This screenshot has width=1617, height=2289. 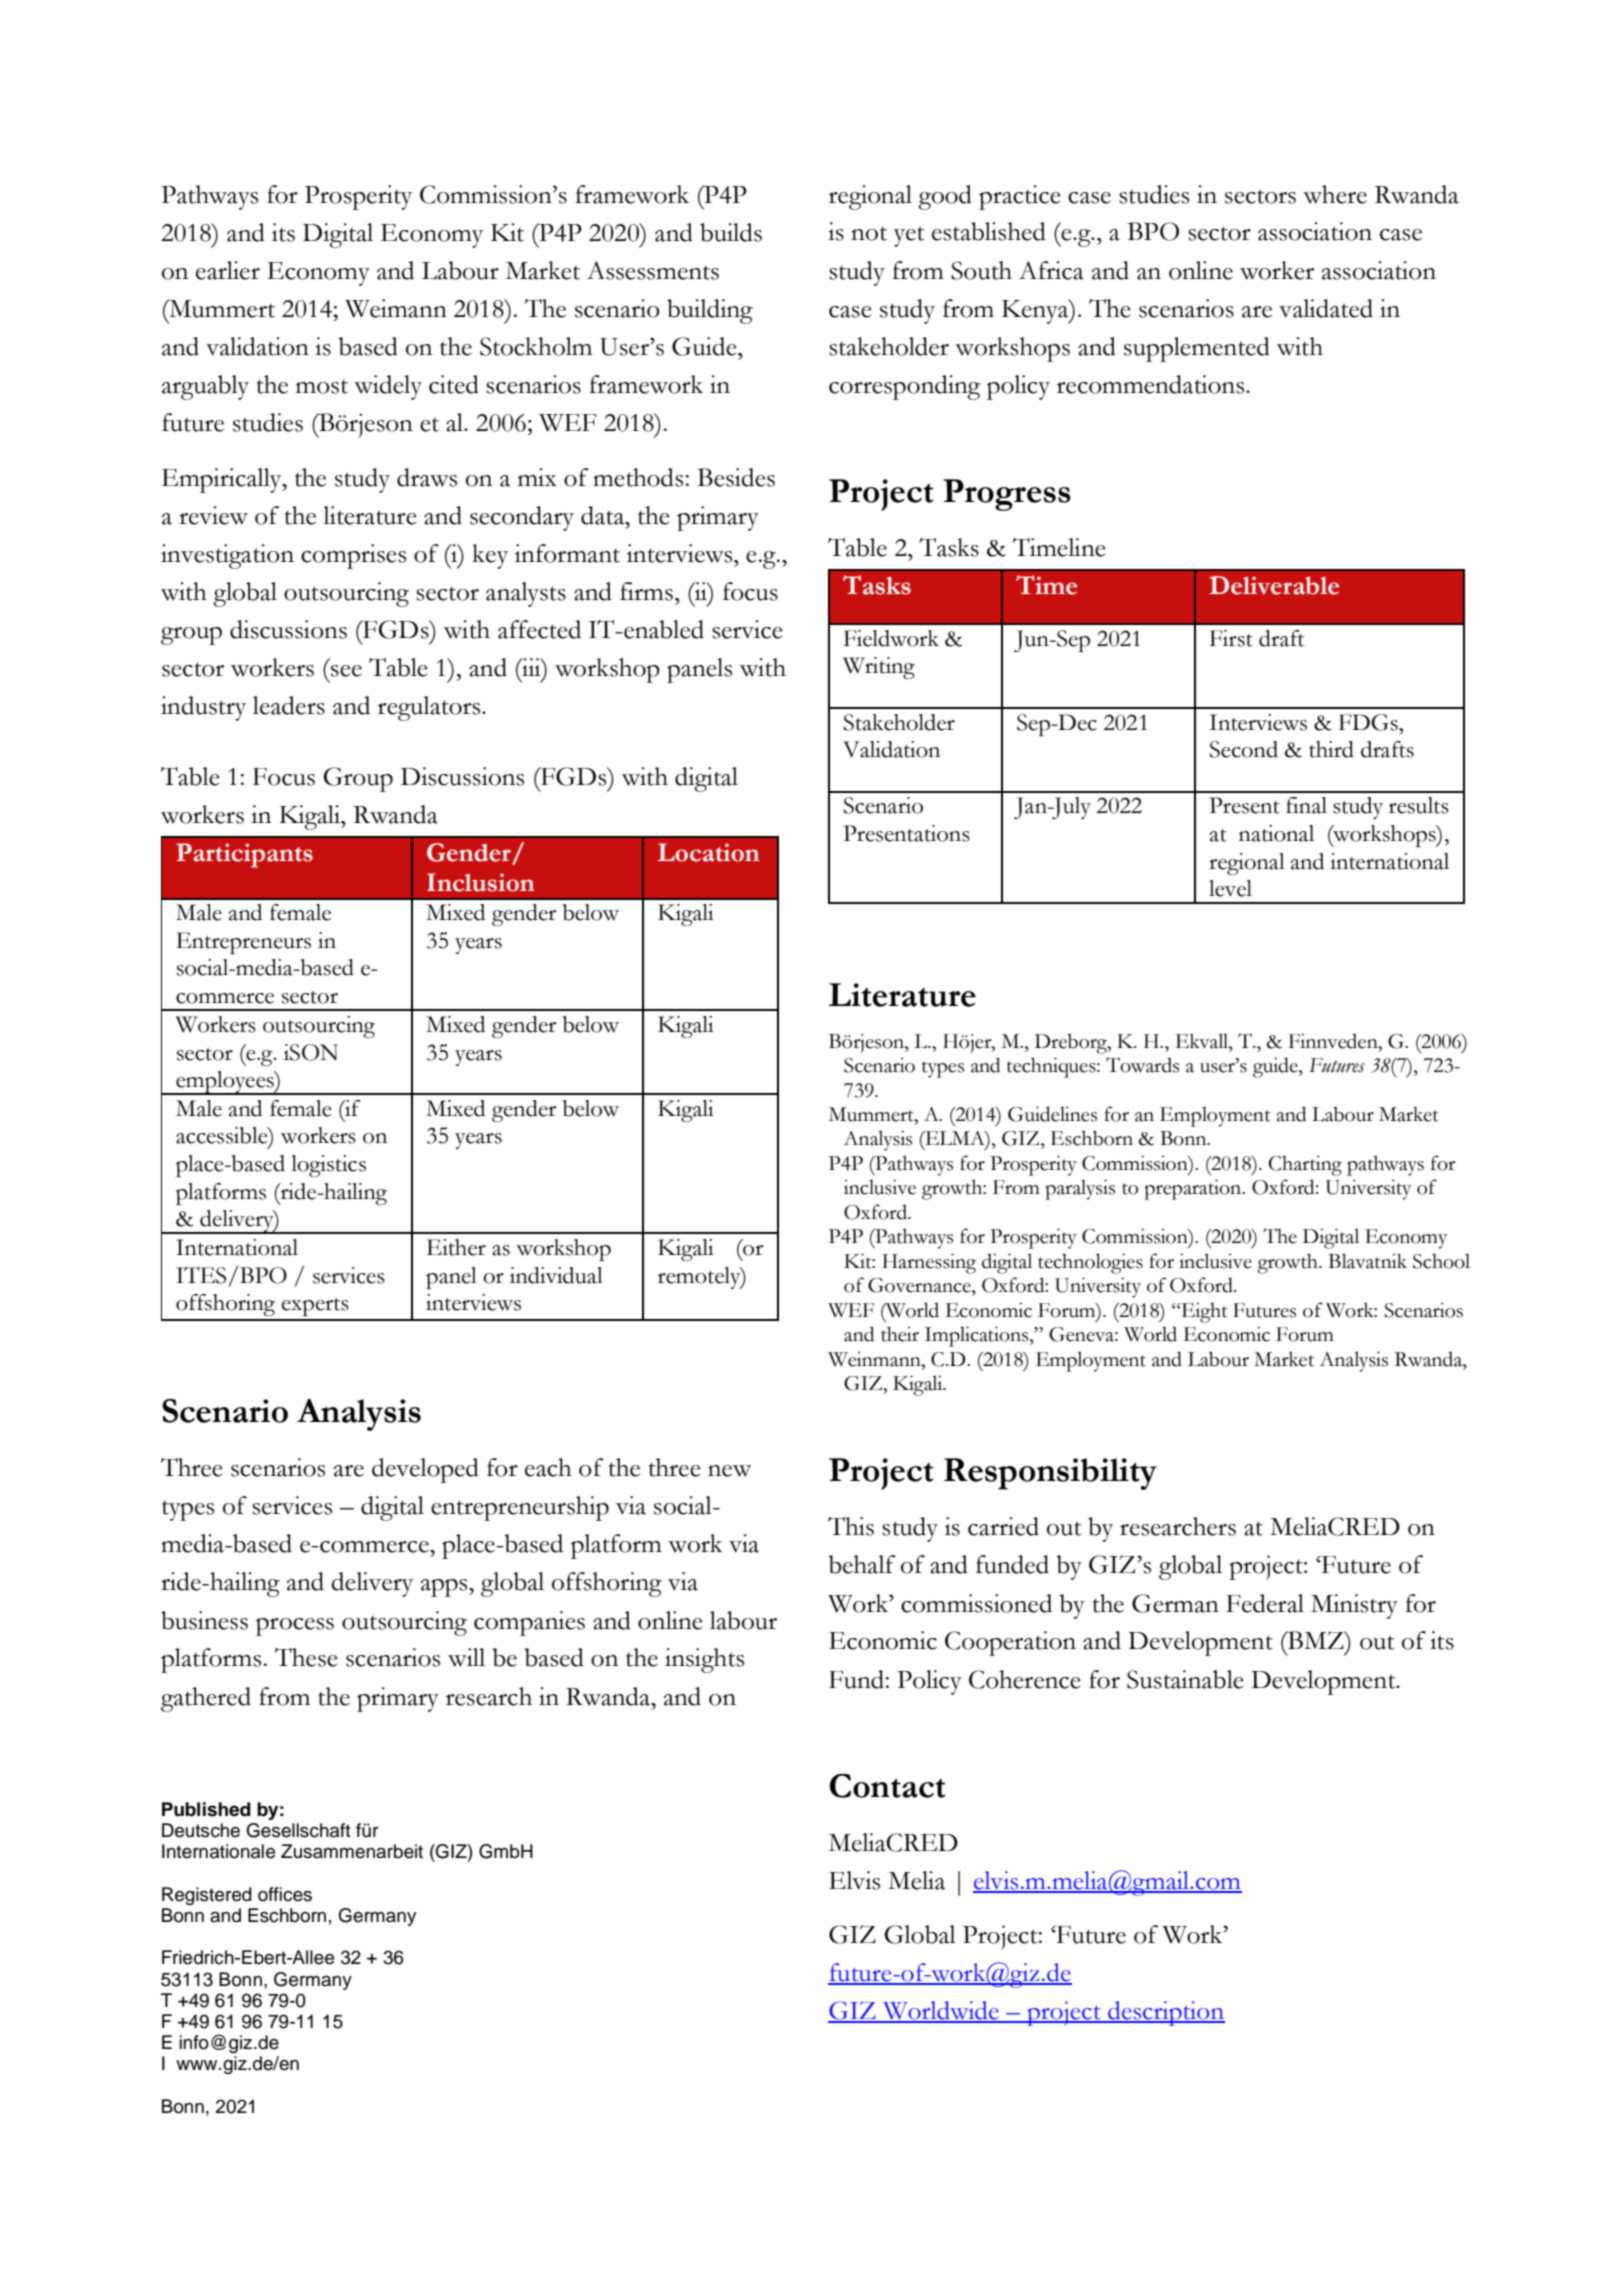 I want to click on School, so click(x=1441, y=1261).
